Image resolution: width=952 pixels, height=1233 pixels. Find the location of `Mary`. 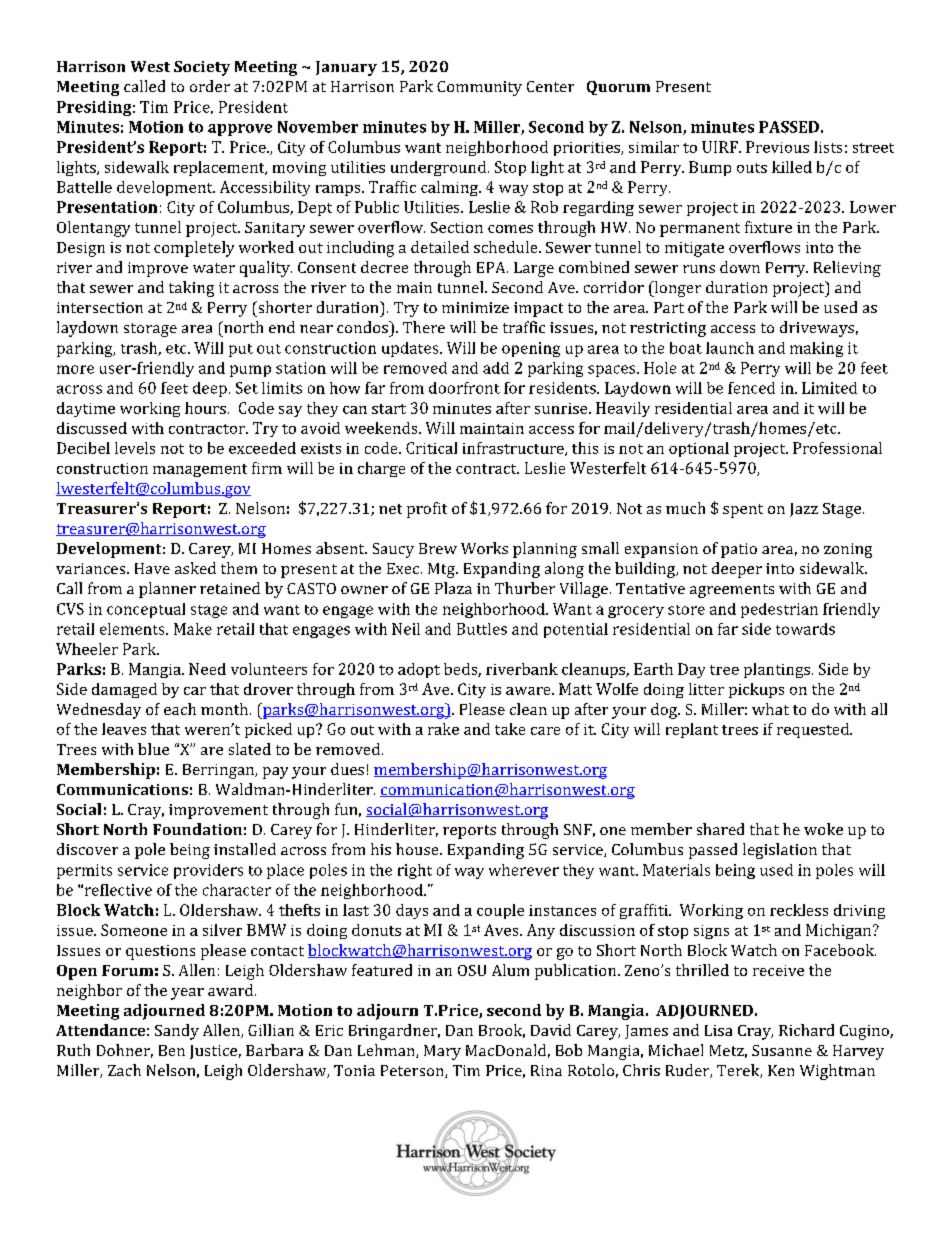

Mary is located at coordinates (442, 1052).
